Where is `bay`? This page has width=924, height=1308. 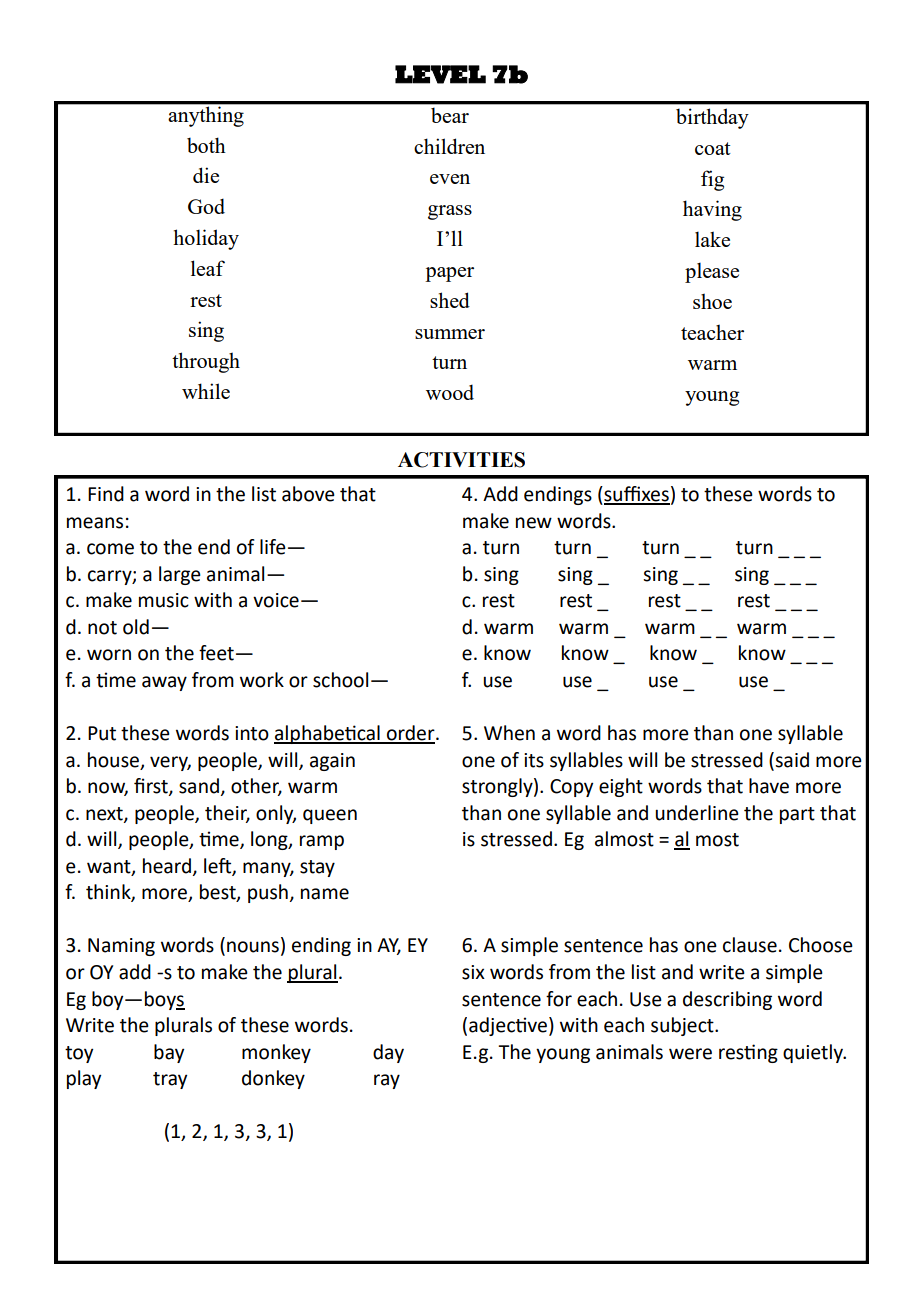 bay is located at coordinates (169, 1053).
